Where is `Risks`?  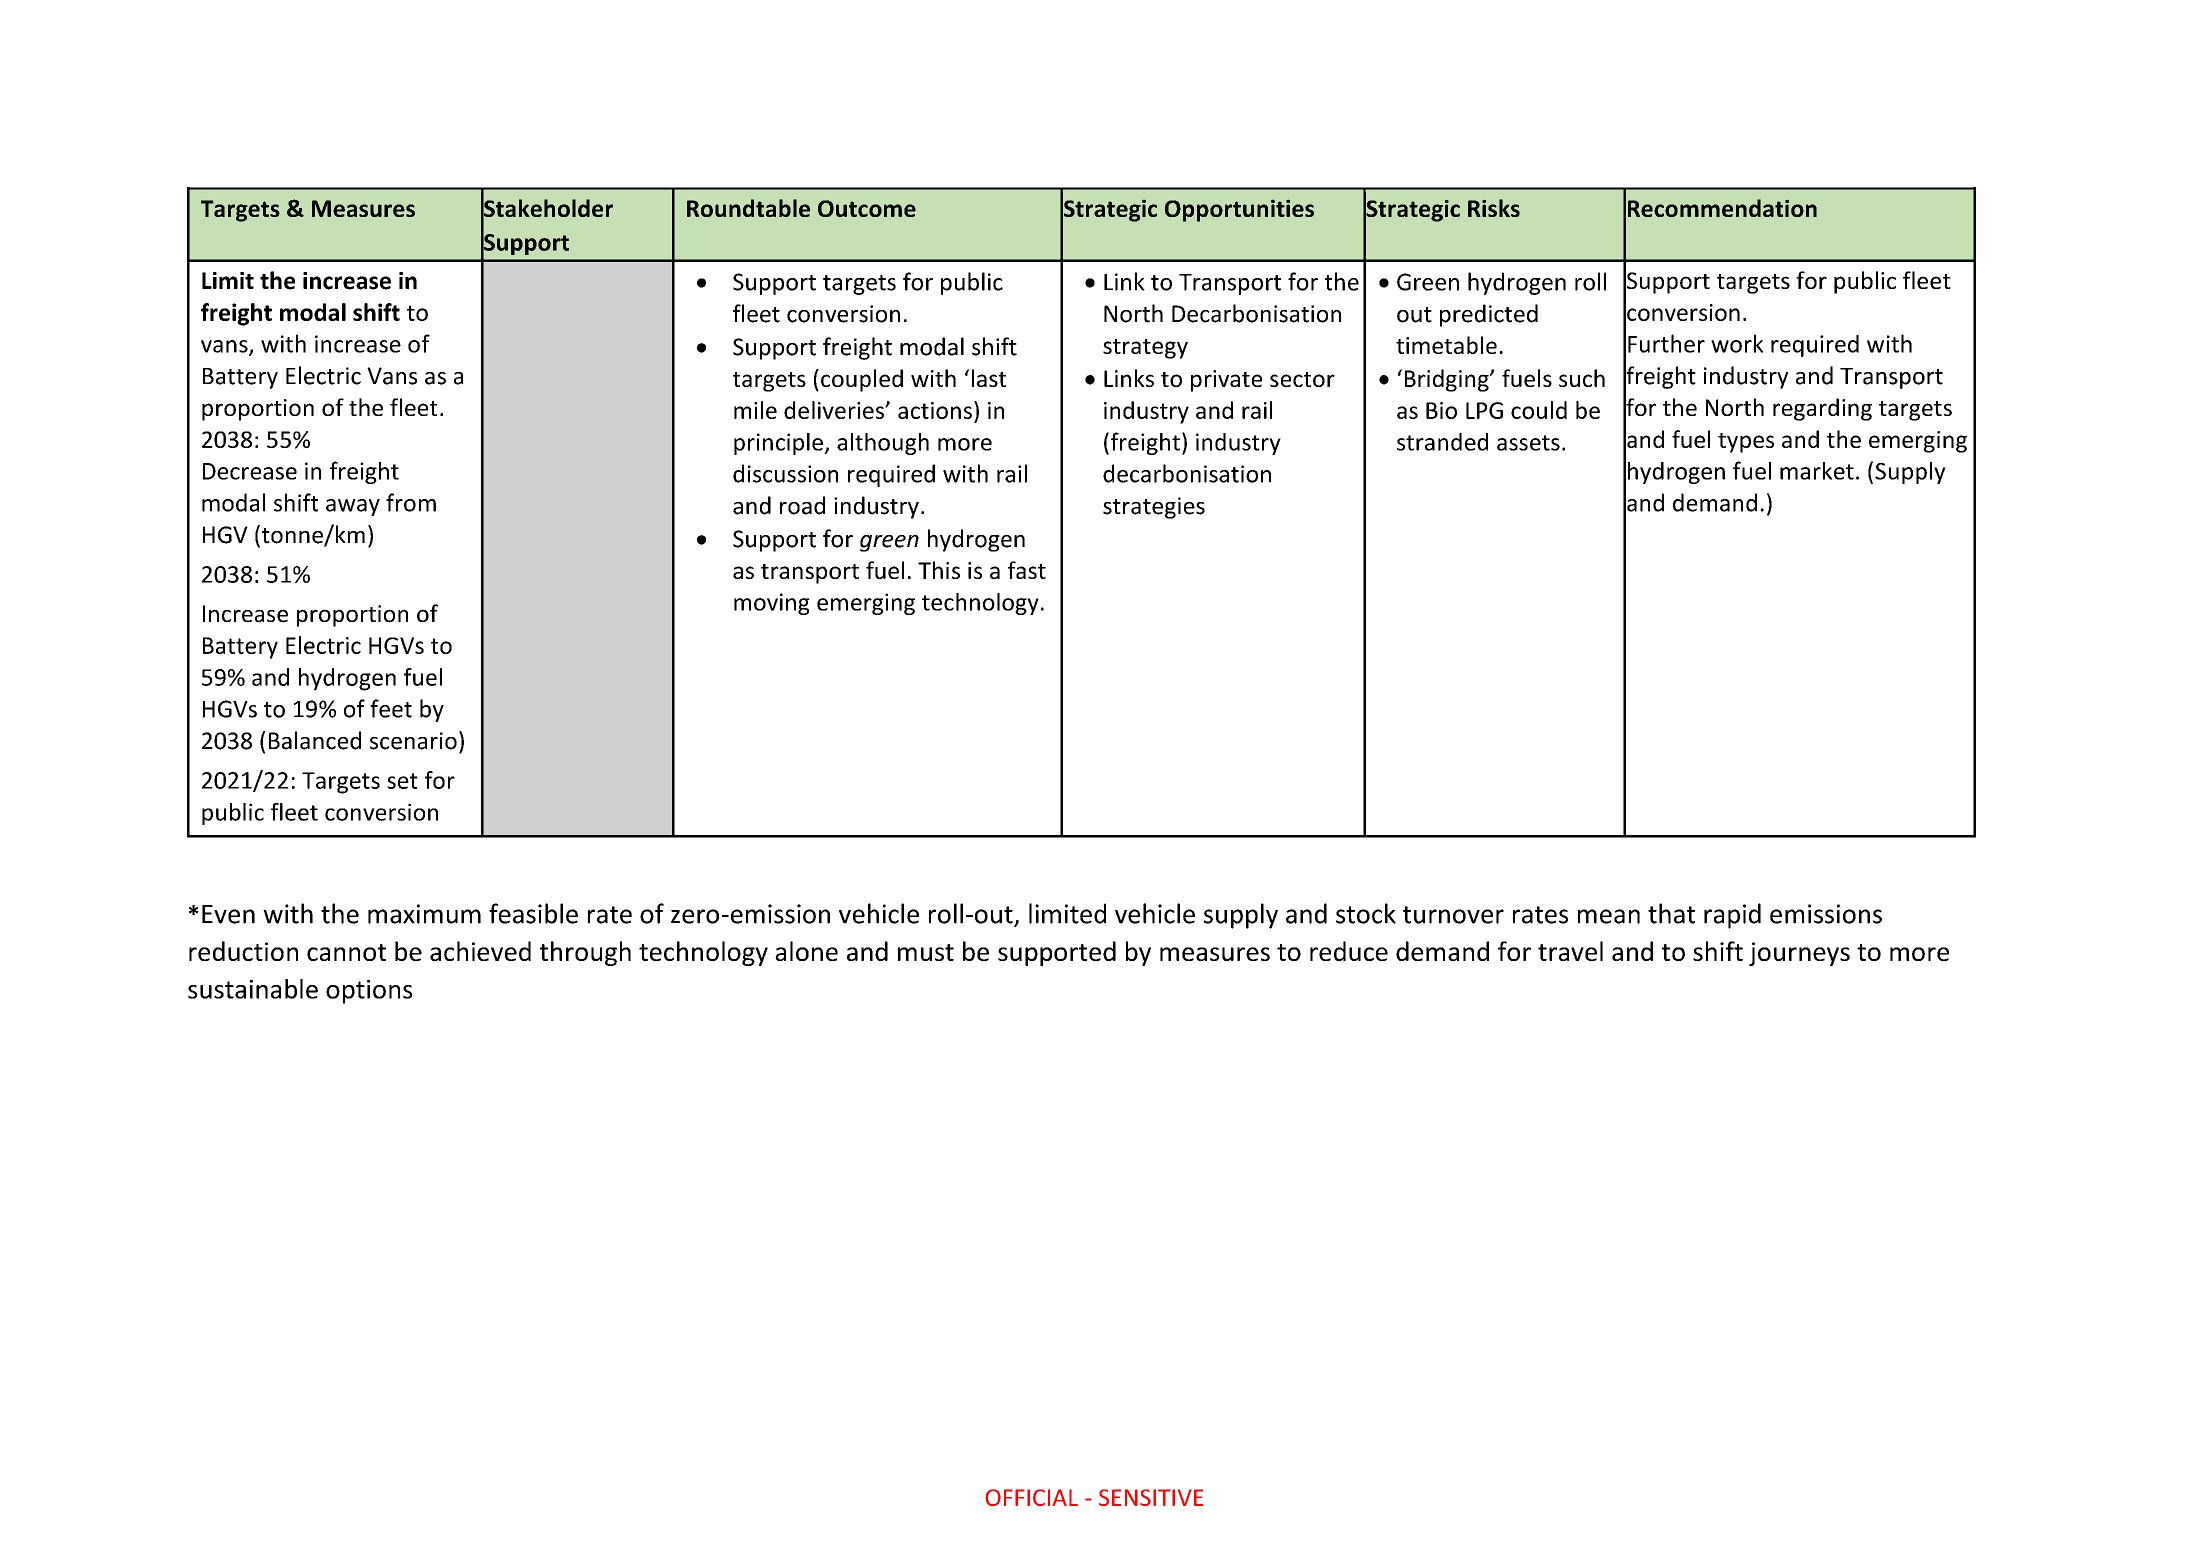
Risks is located at coordinates (1494, 208).
